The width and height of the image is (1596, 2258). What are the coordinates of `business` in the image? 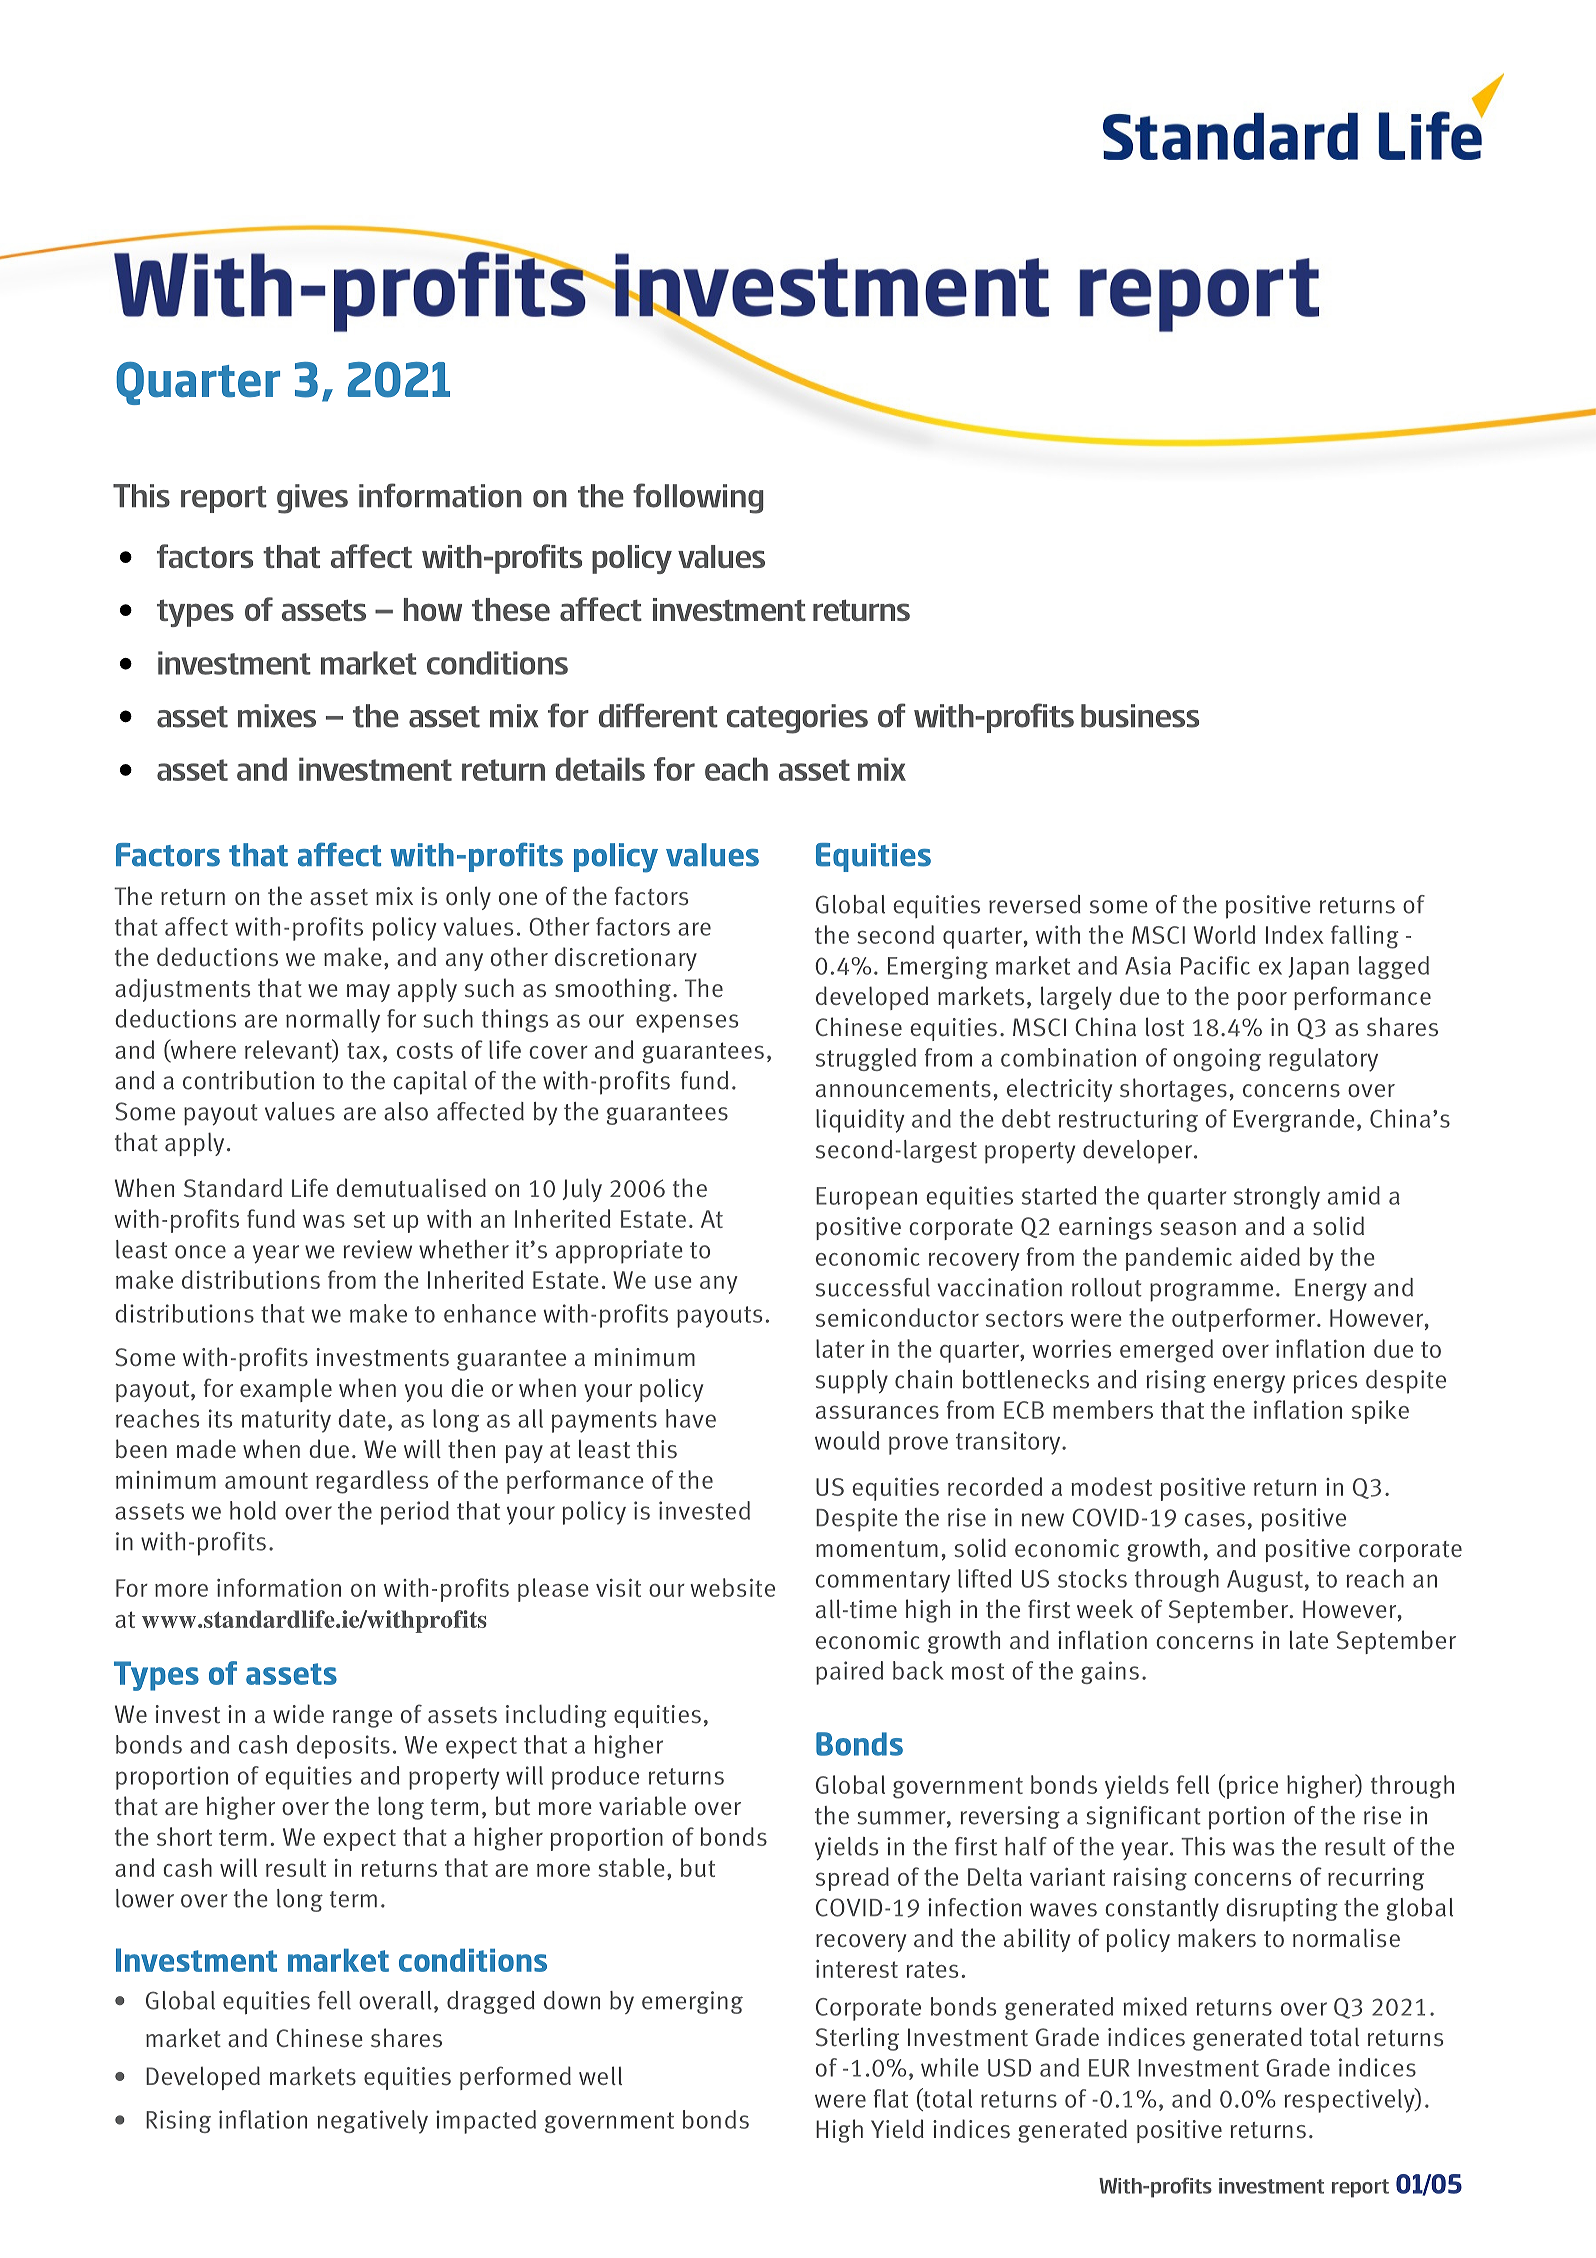 It's located at (1140, 716).
